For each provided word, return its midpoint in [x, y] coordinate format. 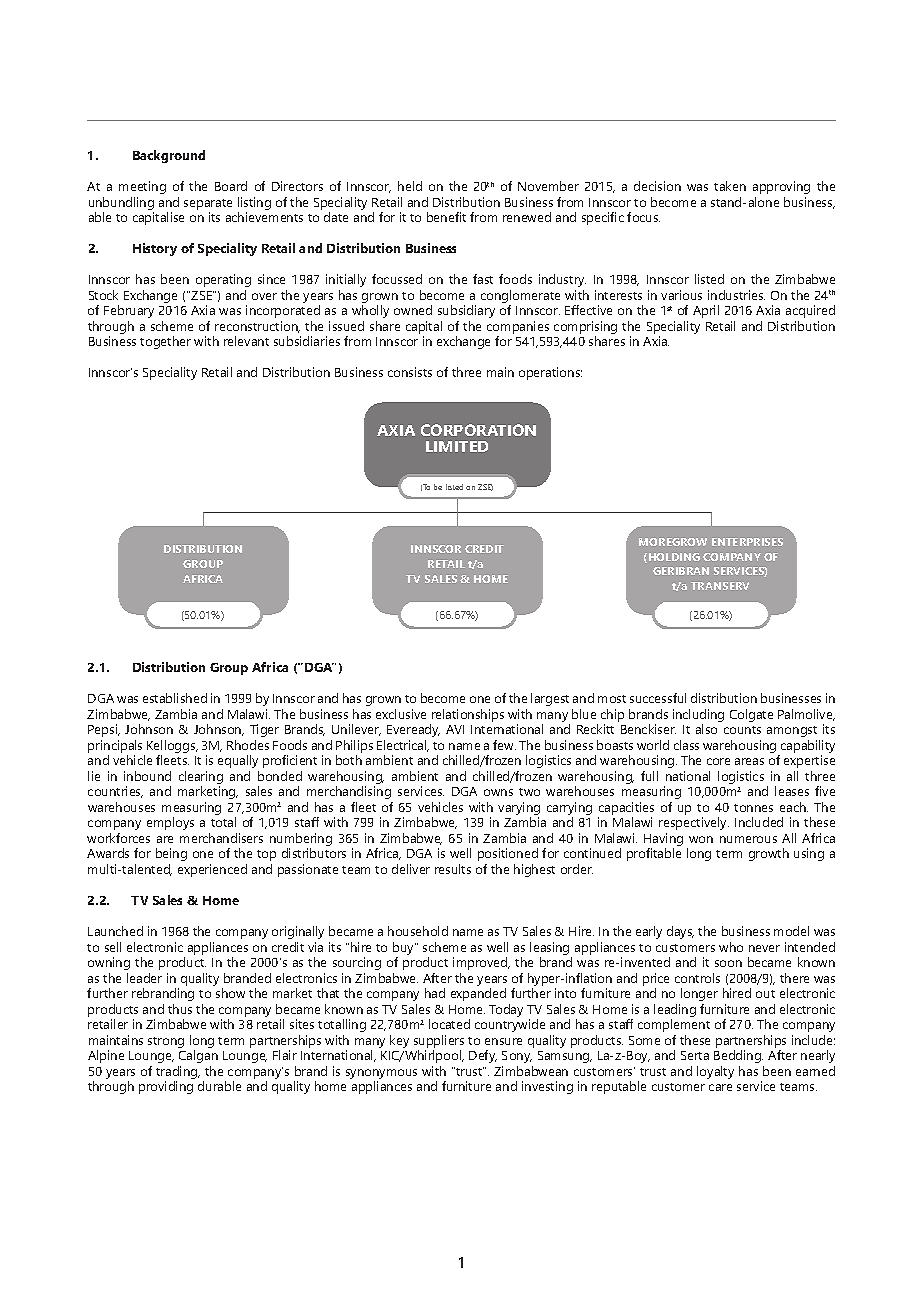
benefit [446, 217]
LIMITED [457, 446]
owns [498, 792]
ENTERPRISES [747, 542]
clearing [201, 779]
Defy [483, 1056]
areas [749, 761]
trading [178, 1074]
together [165, 342]
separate [208, 206]
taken [730, 186]
